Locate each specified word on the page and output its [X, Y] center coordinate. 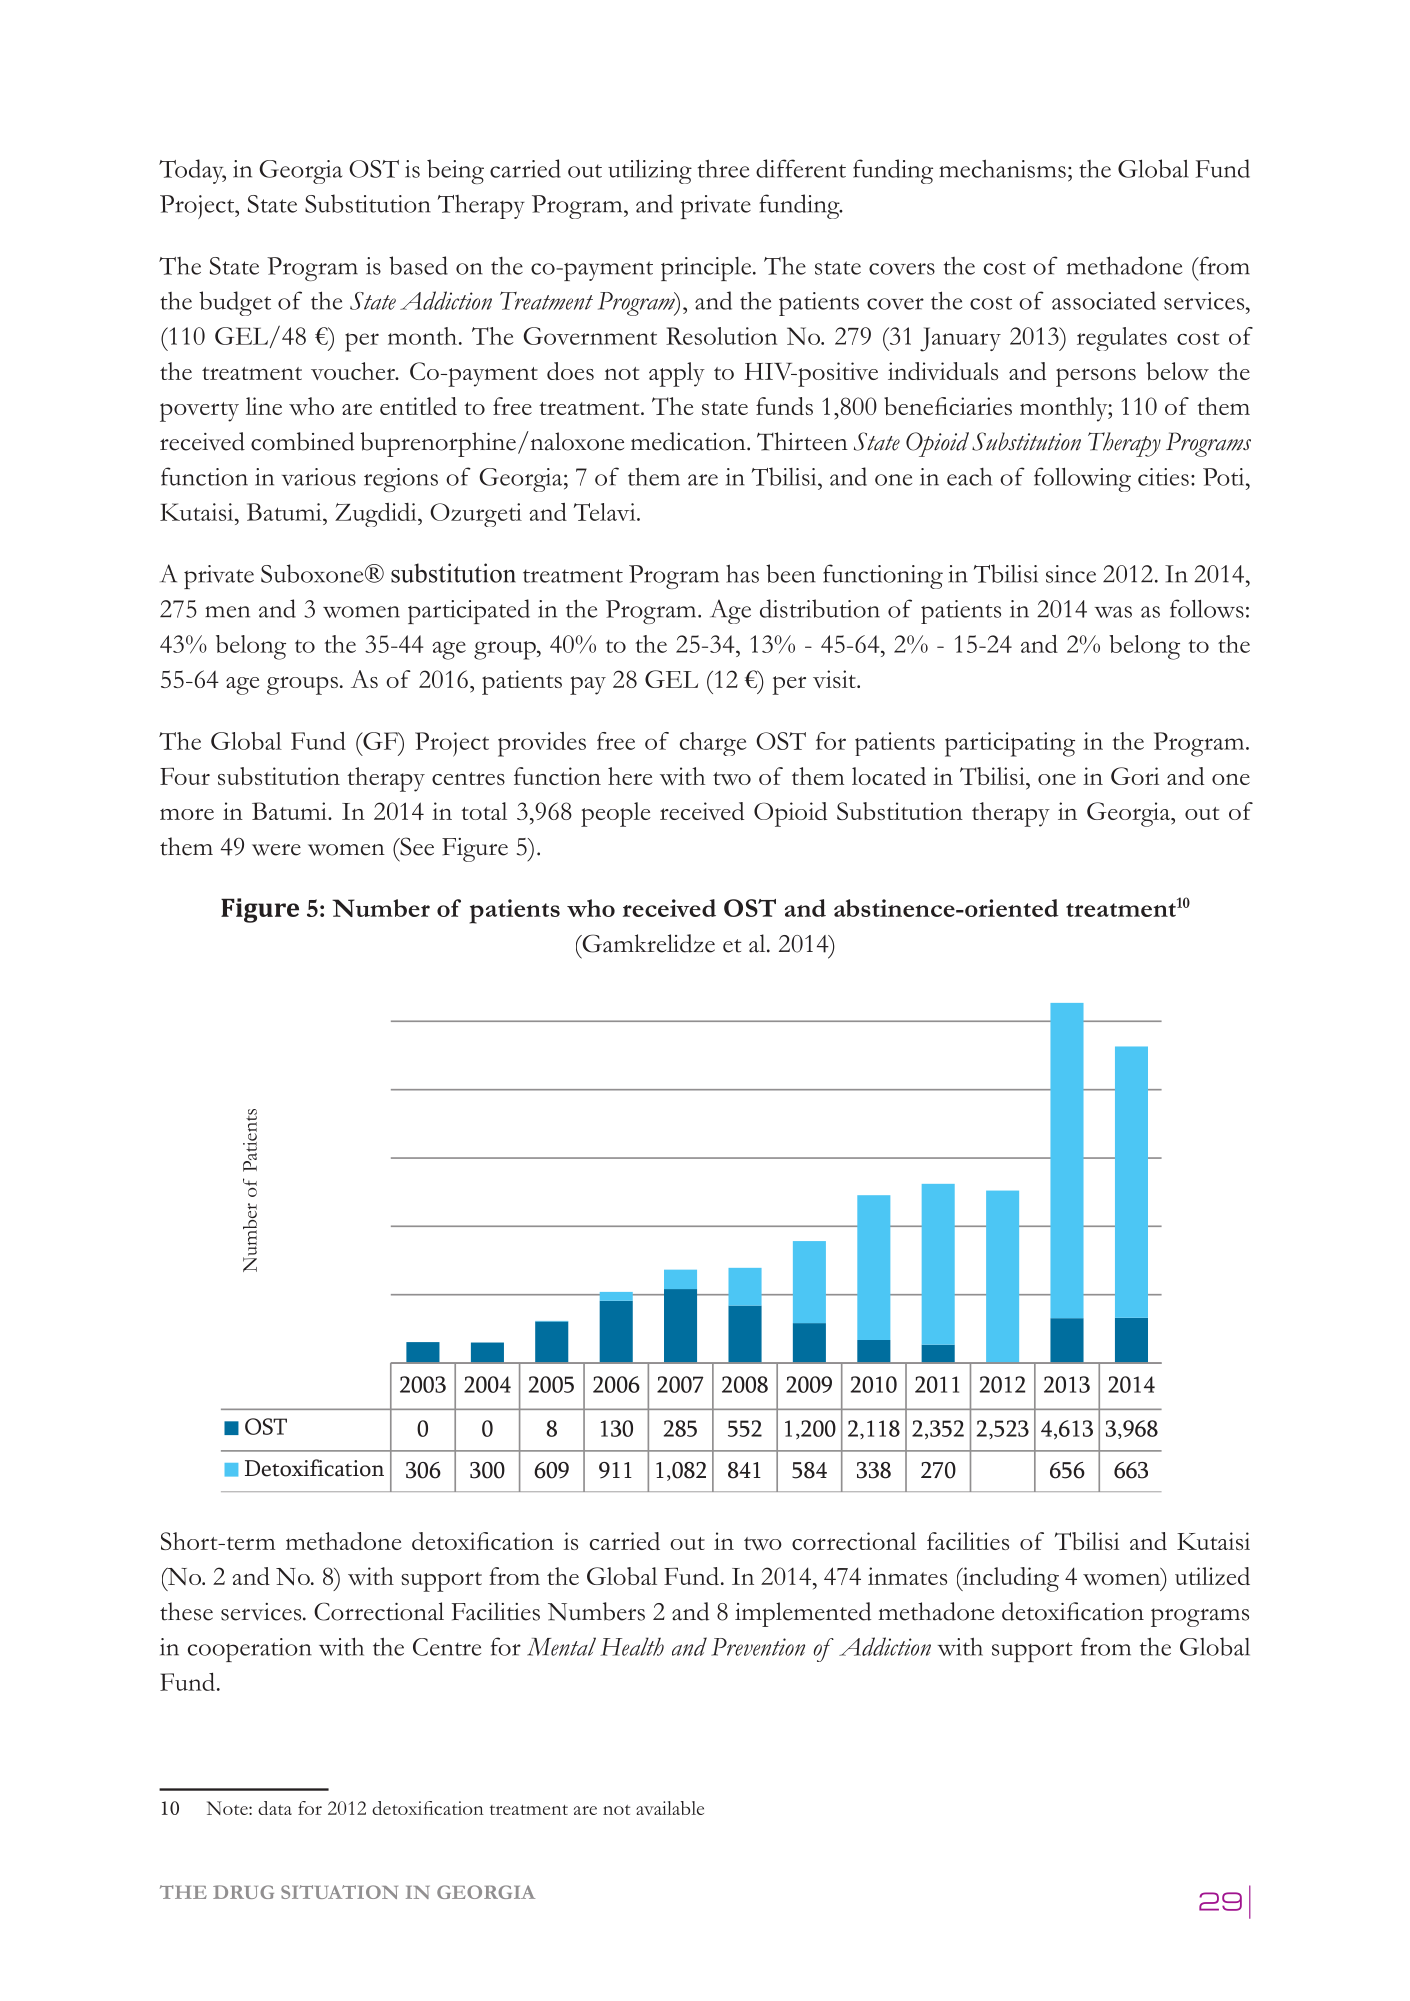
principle [707, 269]
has [742, 573]
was [1113, 612]
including [1009, 1579]
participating [1010, 744]
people [616, 814]
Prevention [758, 1647]
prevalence [1225, 1901]
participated [469, 611]
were [276, 850]
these [186, 1611]
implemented [803, 1614]
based [418, 265]
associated [1104, 300]
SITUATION [339, 1892]
